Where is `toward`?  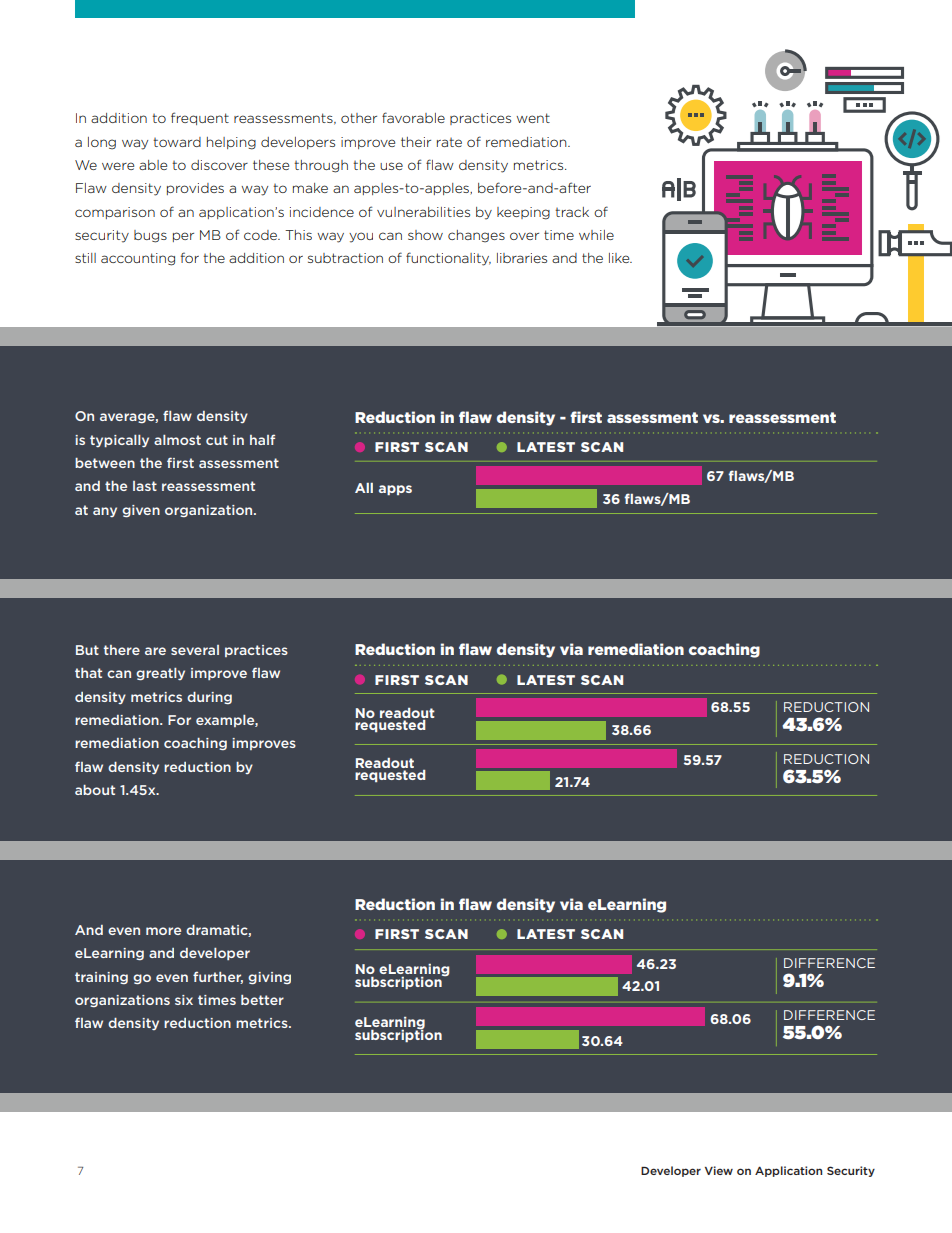 toward is located at coordinates (177, 142).
